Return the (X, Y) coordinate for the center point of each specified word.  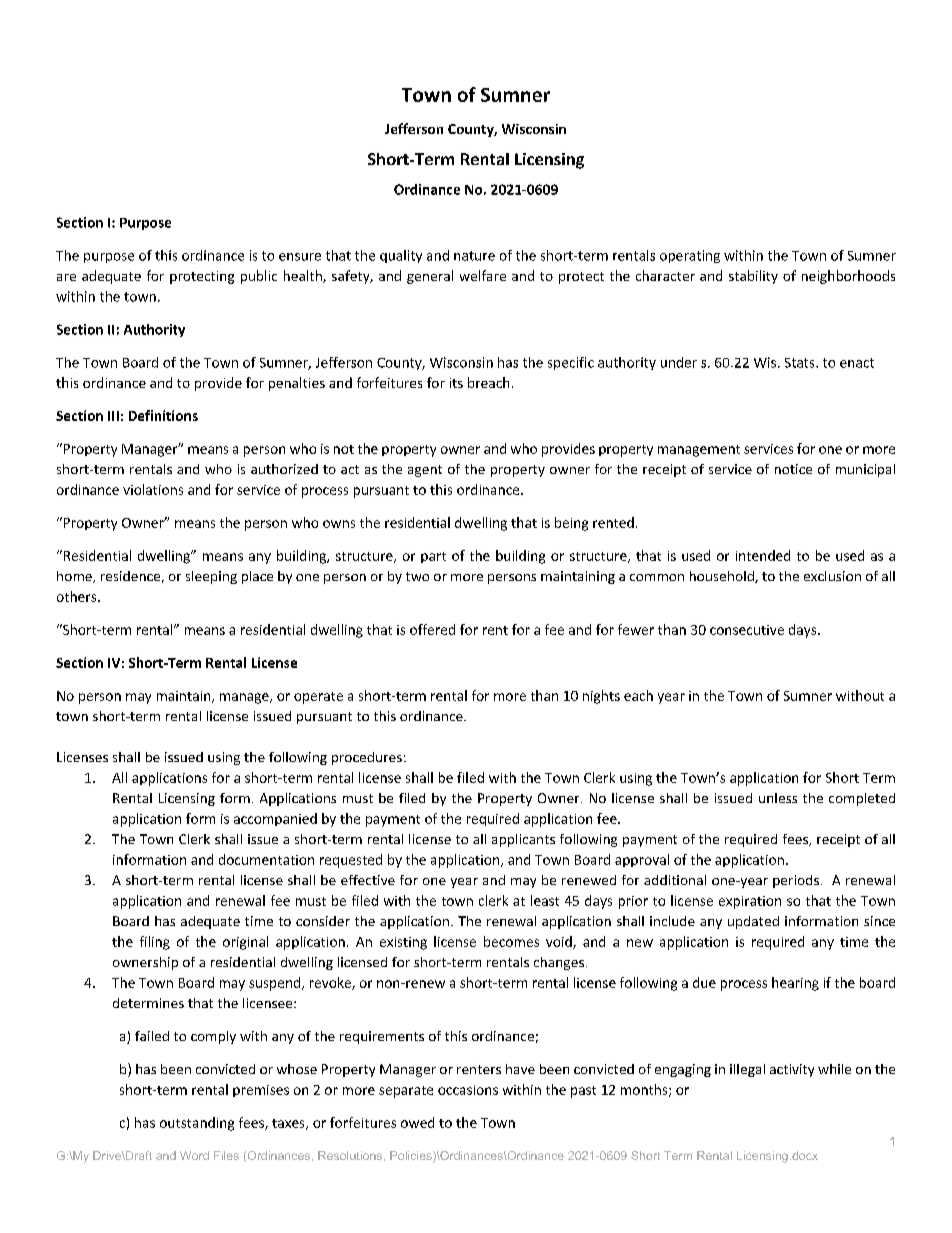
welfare (483, 275)
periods (796, 881)
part (433, 557)
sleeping (211, 577)
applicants (523, 840)
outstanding (197, 1124)
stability (753, 277)
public (259, 277)
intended (763, 555)
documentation (266, 859)
